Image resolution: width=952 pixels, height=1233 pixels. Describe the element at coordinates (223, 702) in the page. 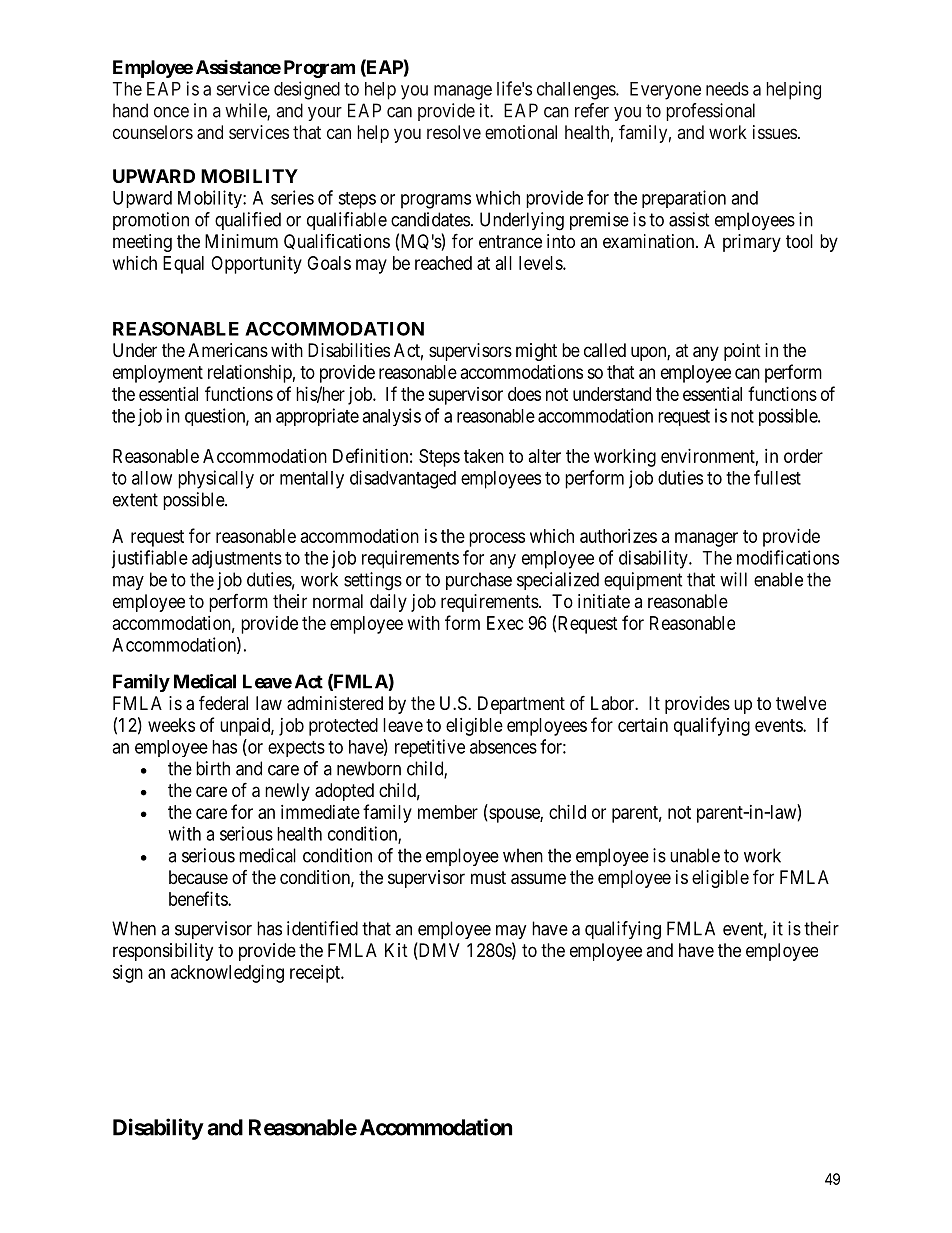

I see `federal` at that location.
